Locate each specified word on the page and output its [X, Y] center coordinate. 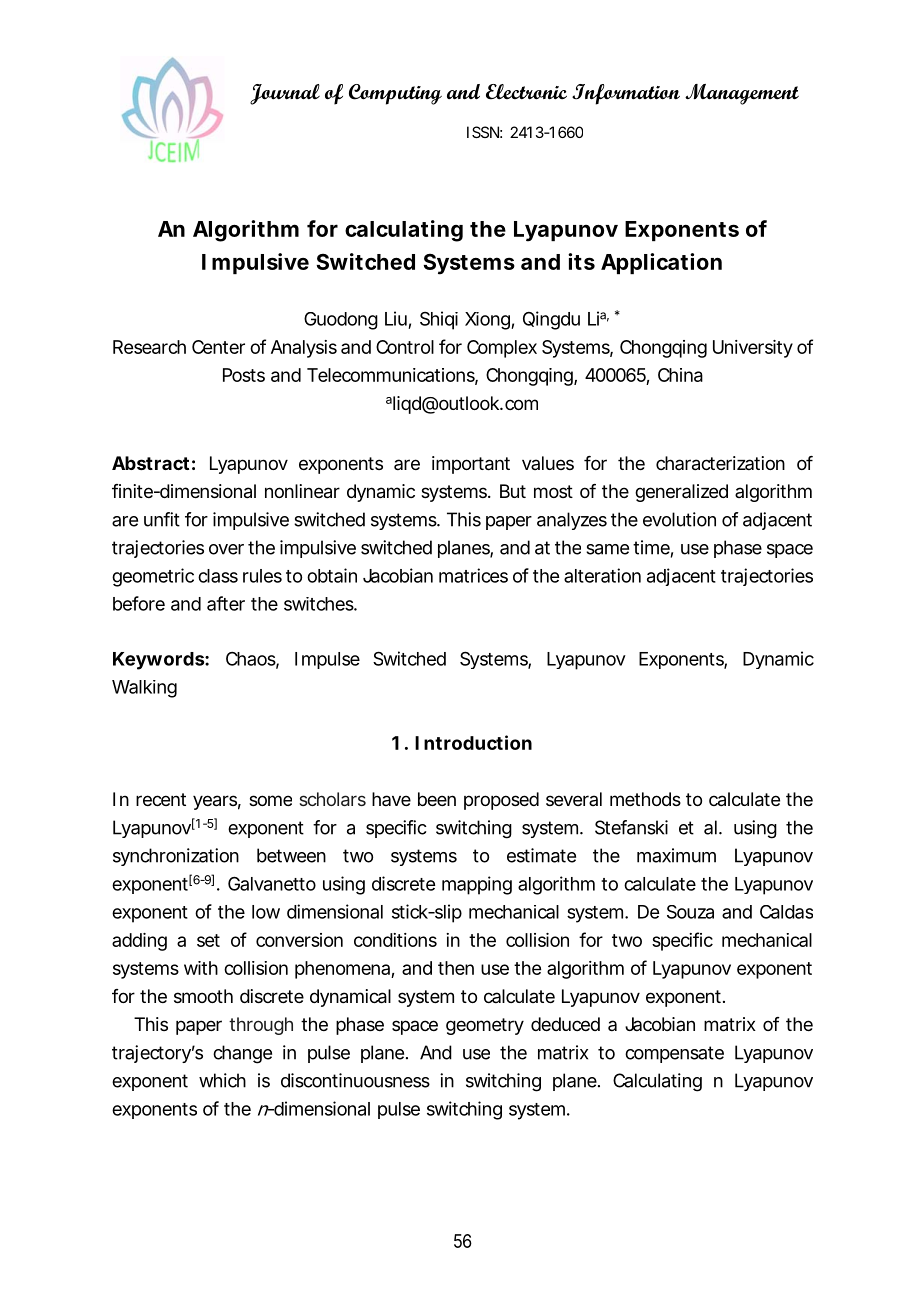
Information [626, 94]
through [261, 1026]
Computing [395, 94]
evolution [679, 519]
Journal [285, 94]
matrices [473, 575]
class [218, 576]
